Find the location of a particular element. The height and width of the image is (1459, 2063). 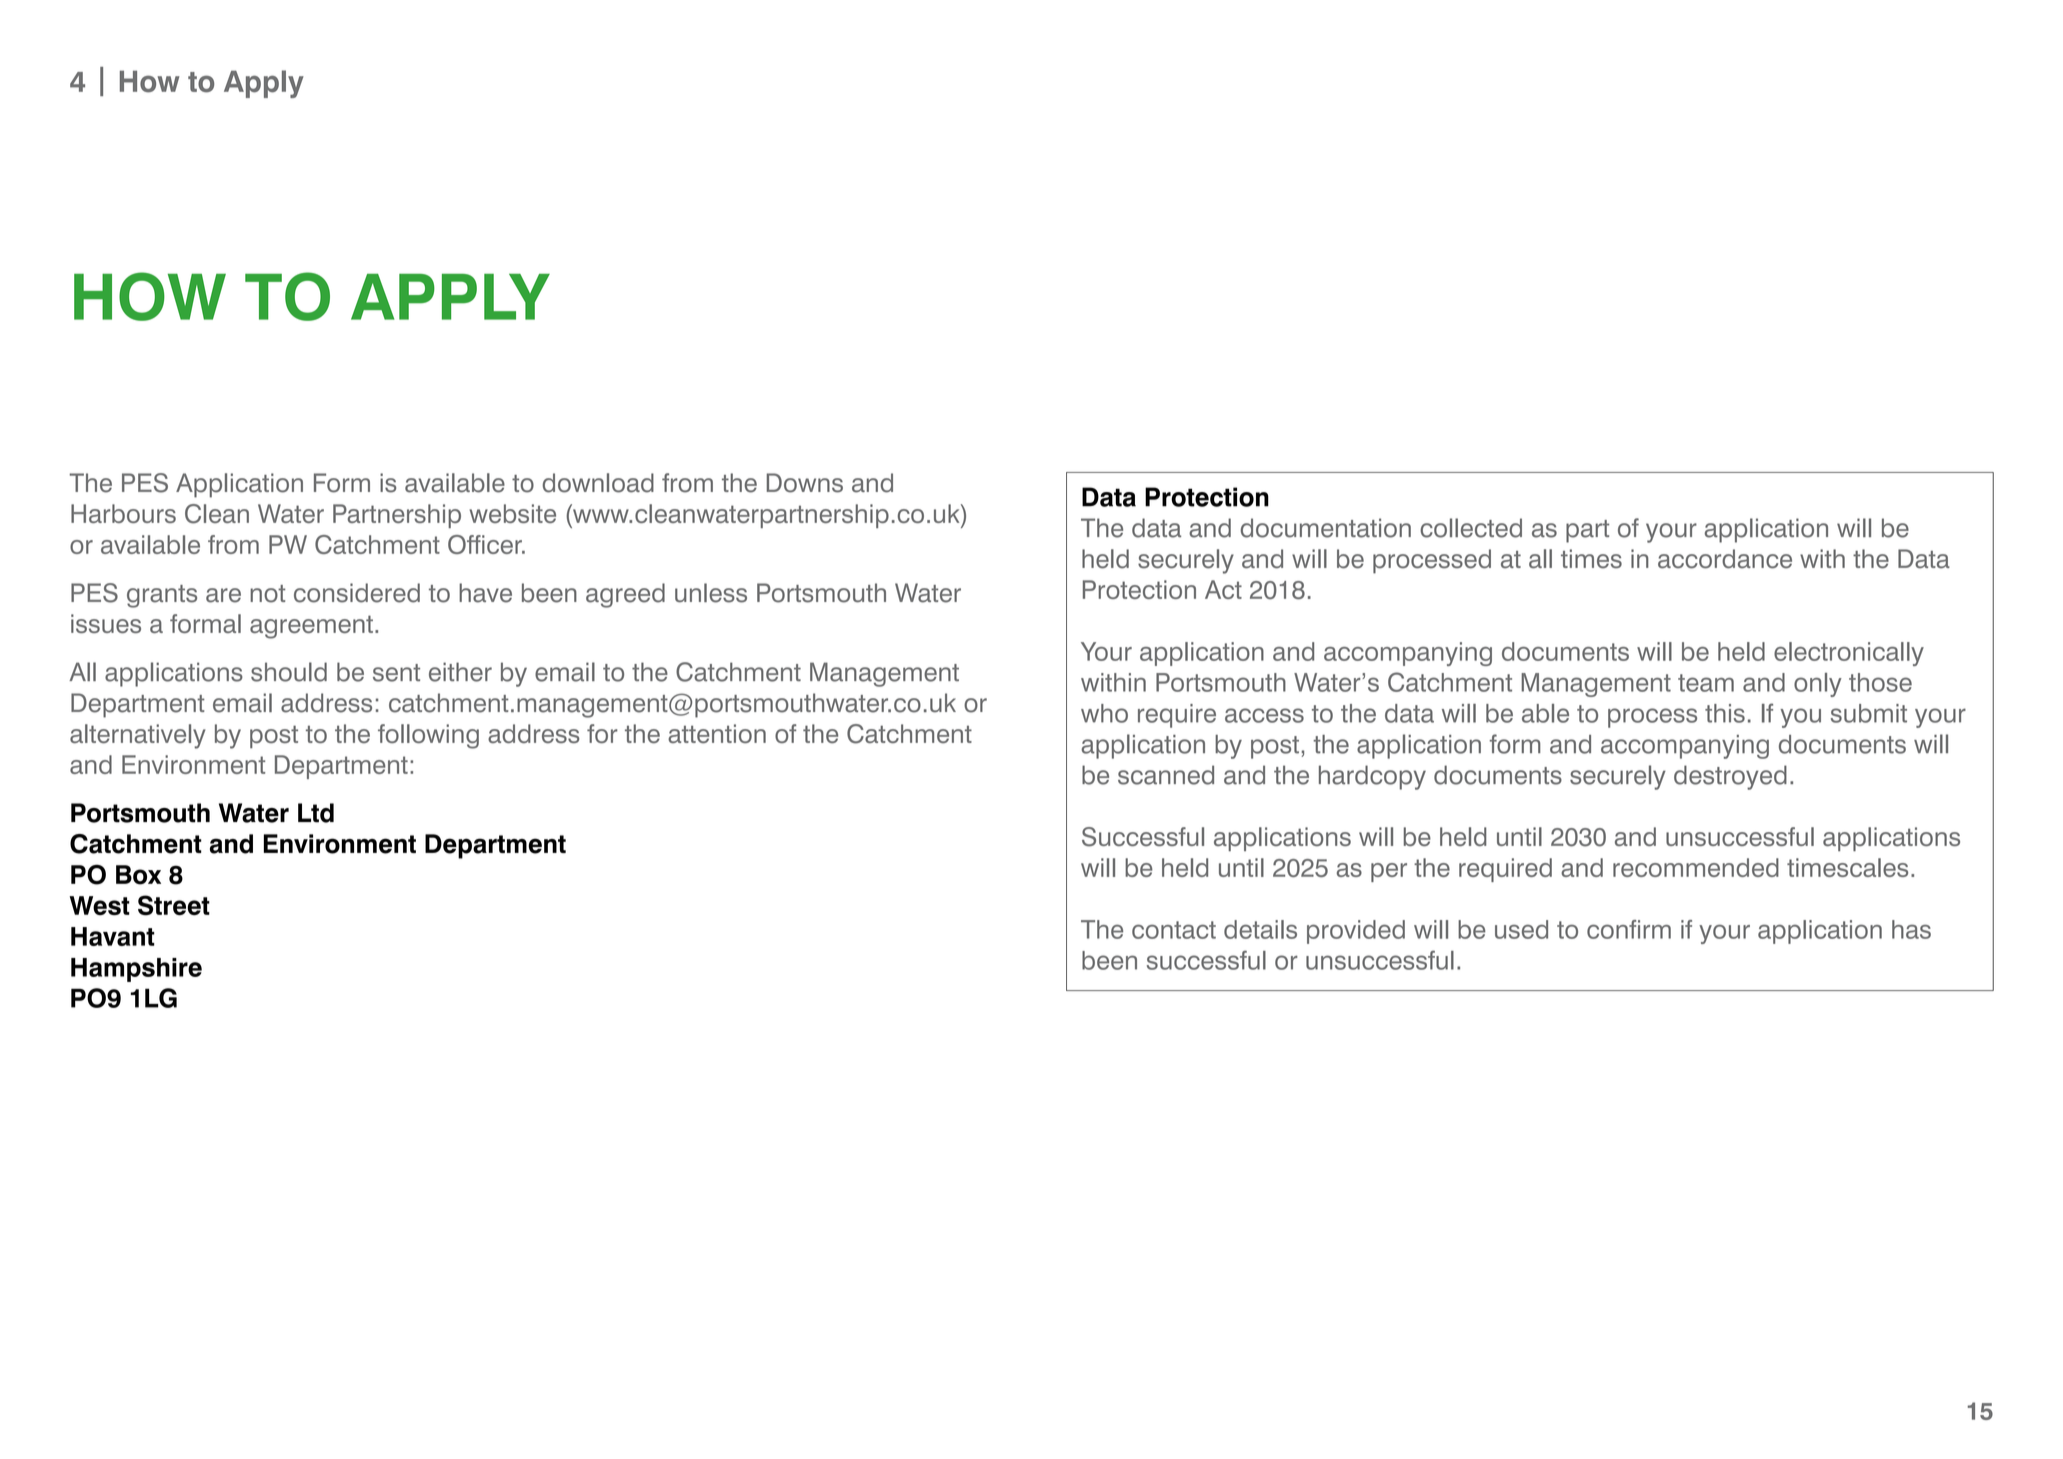

contact is located at coordinates (1174, 930).
